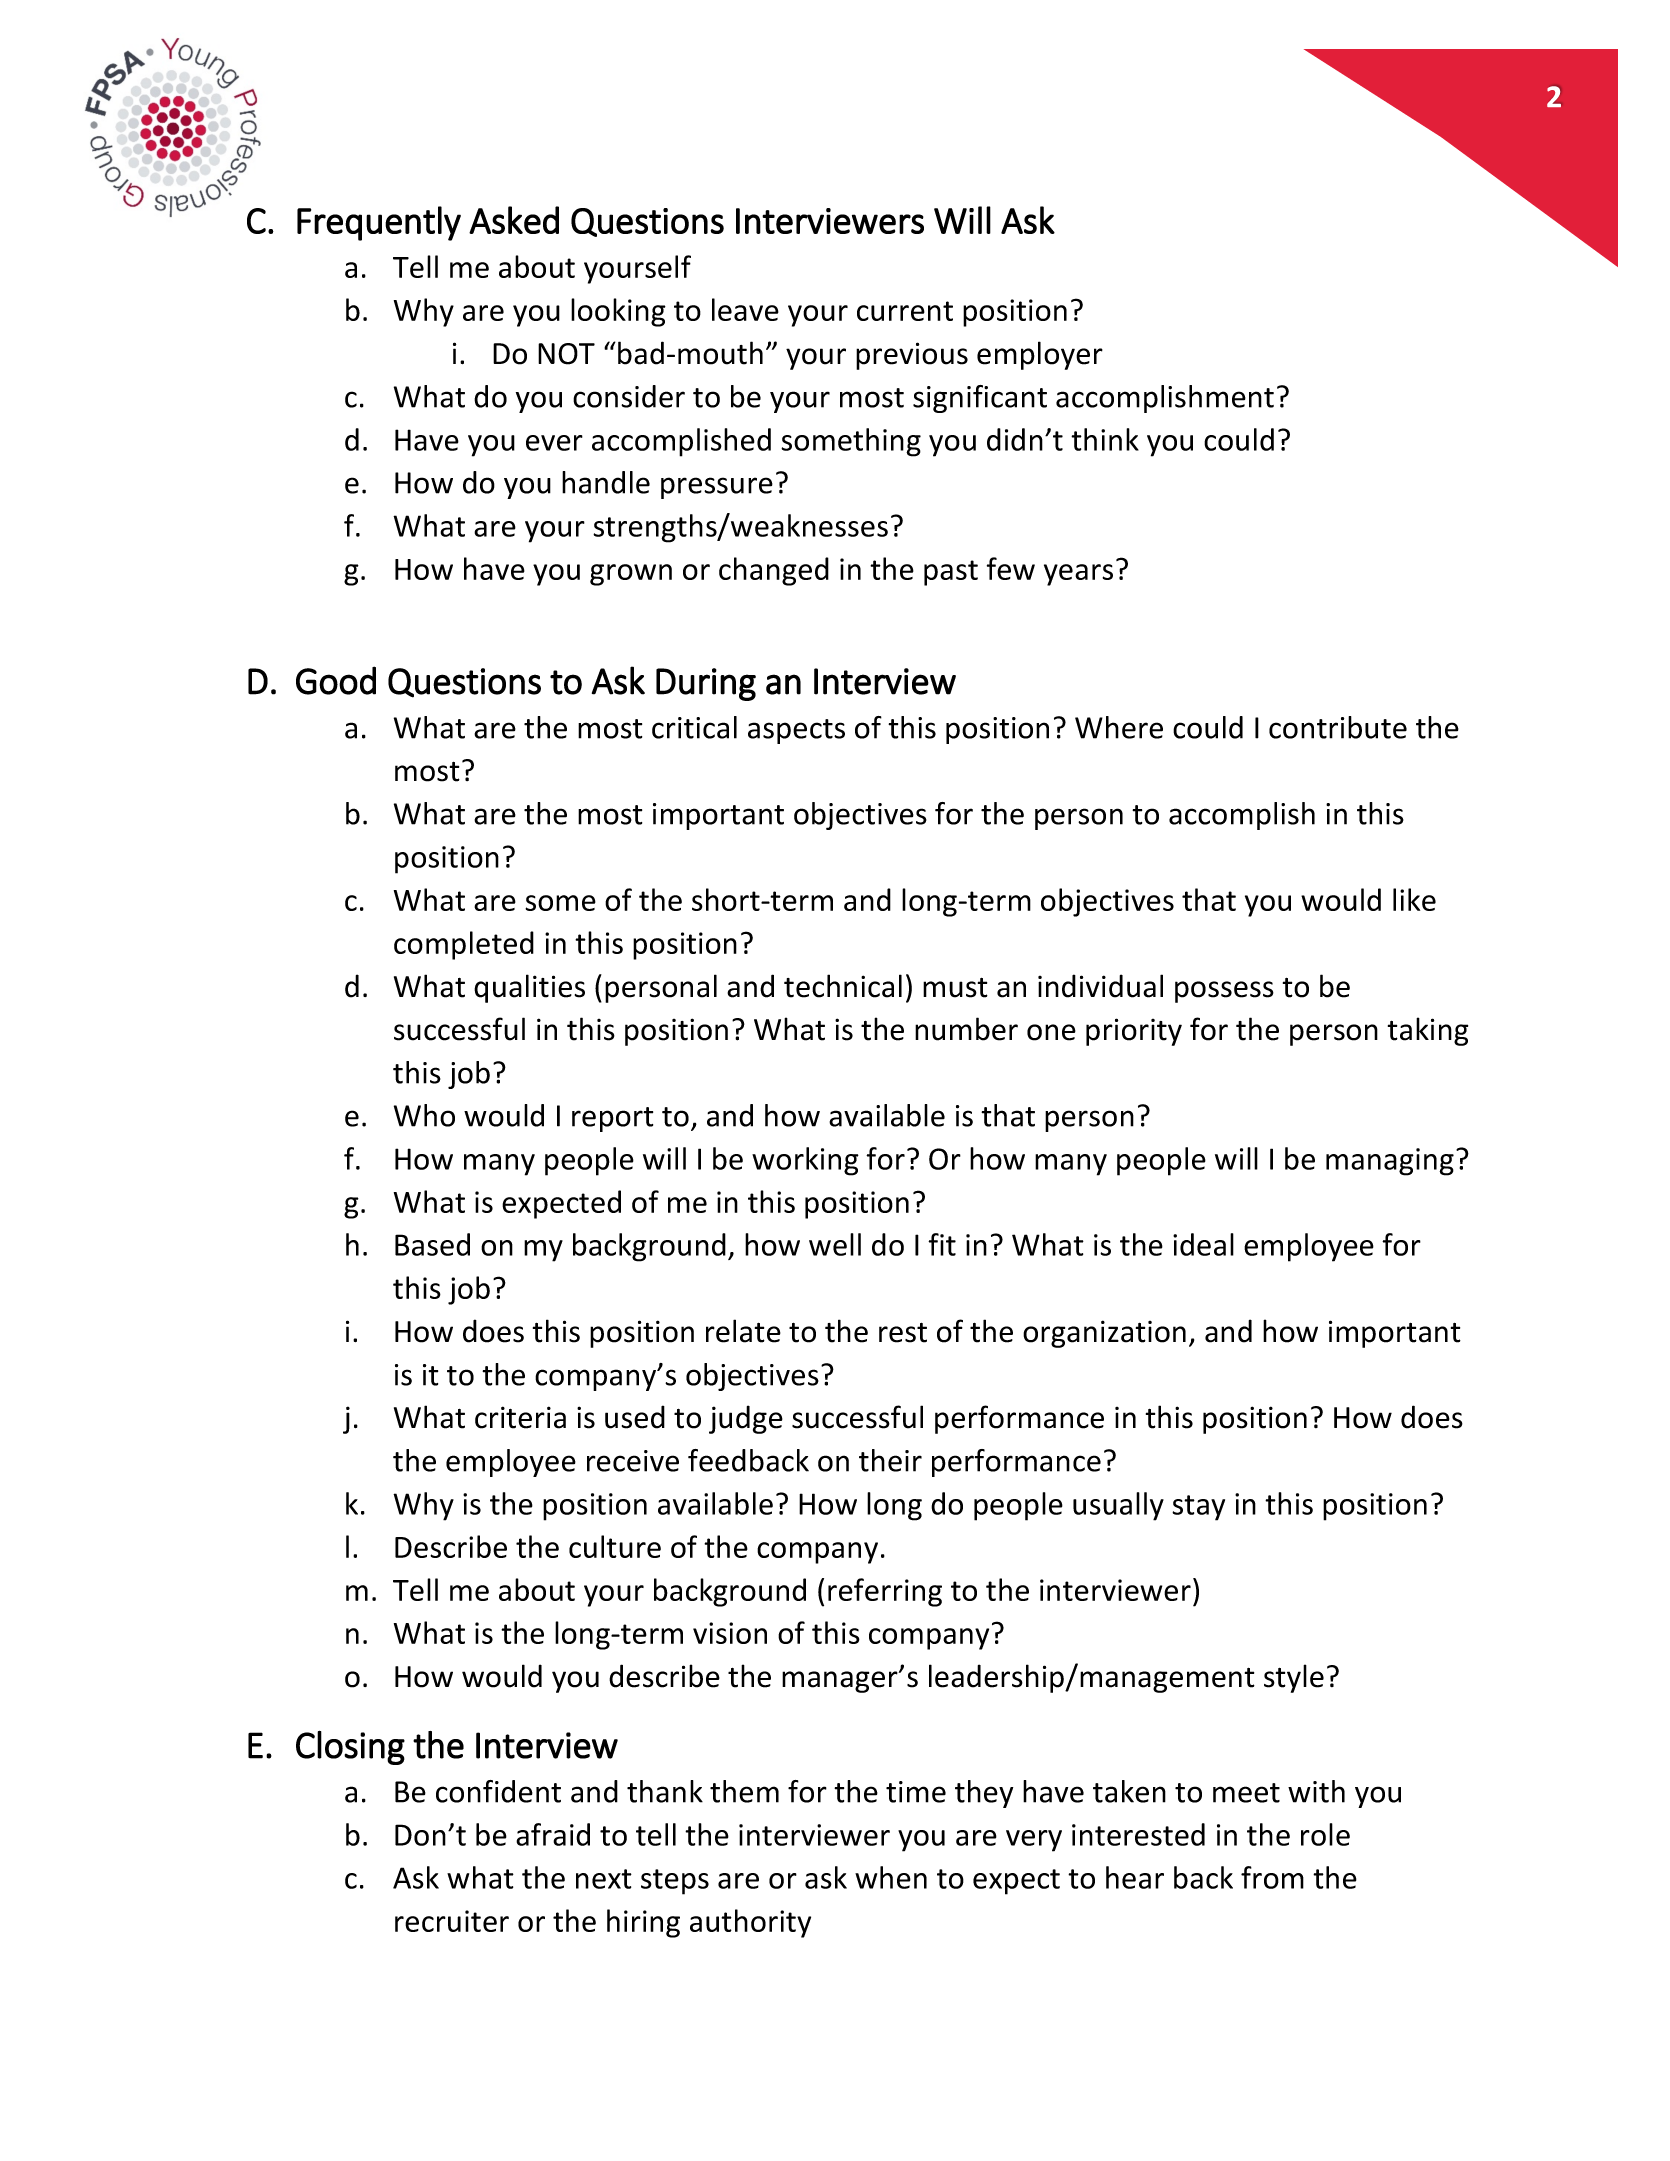 The image size is (1670, 2161). I want to click on Who, so click(424, 1115).
